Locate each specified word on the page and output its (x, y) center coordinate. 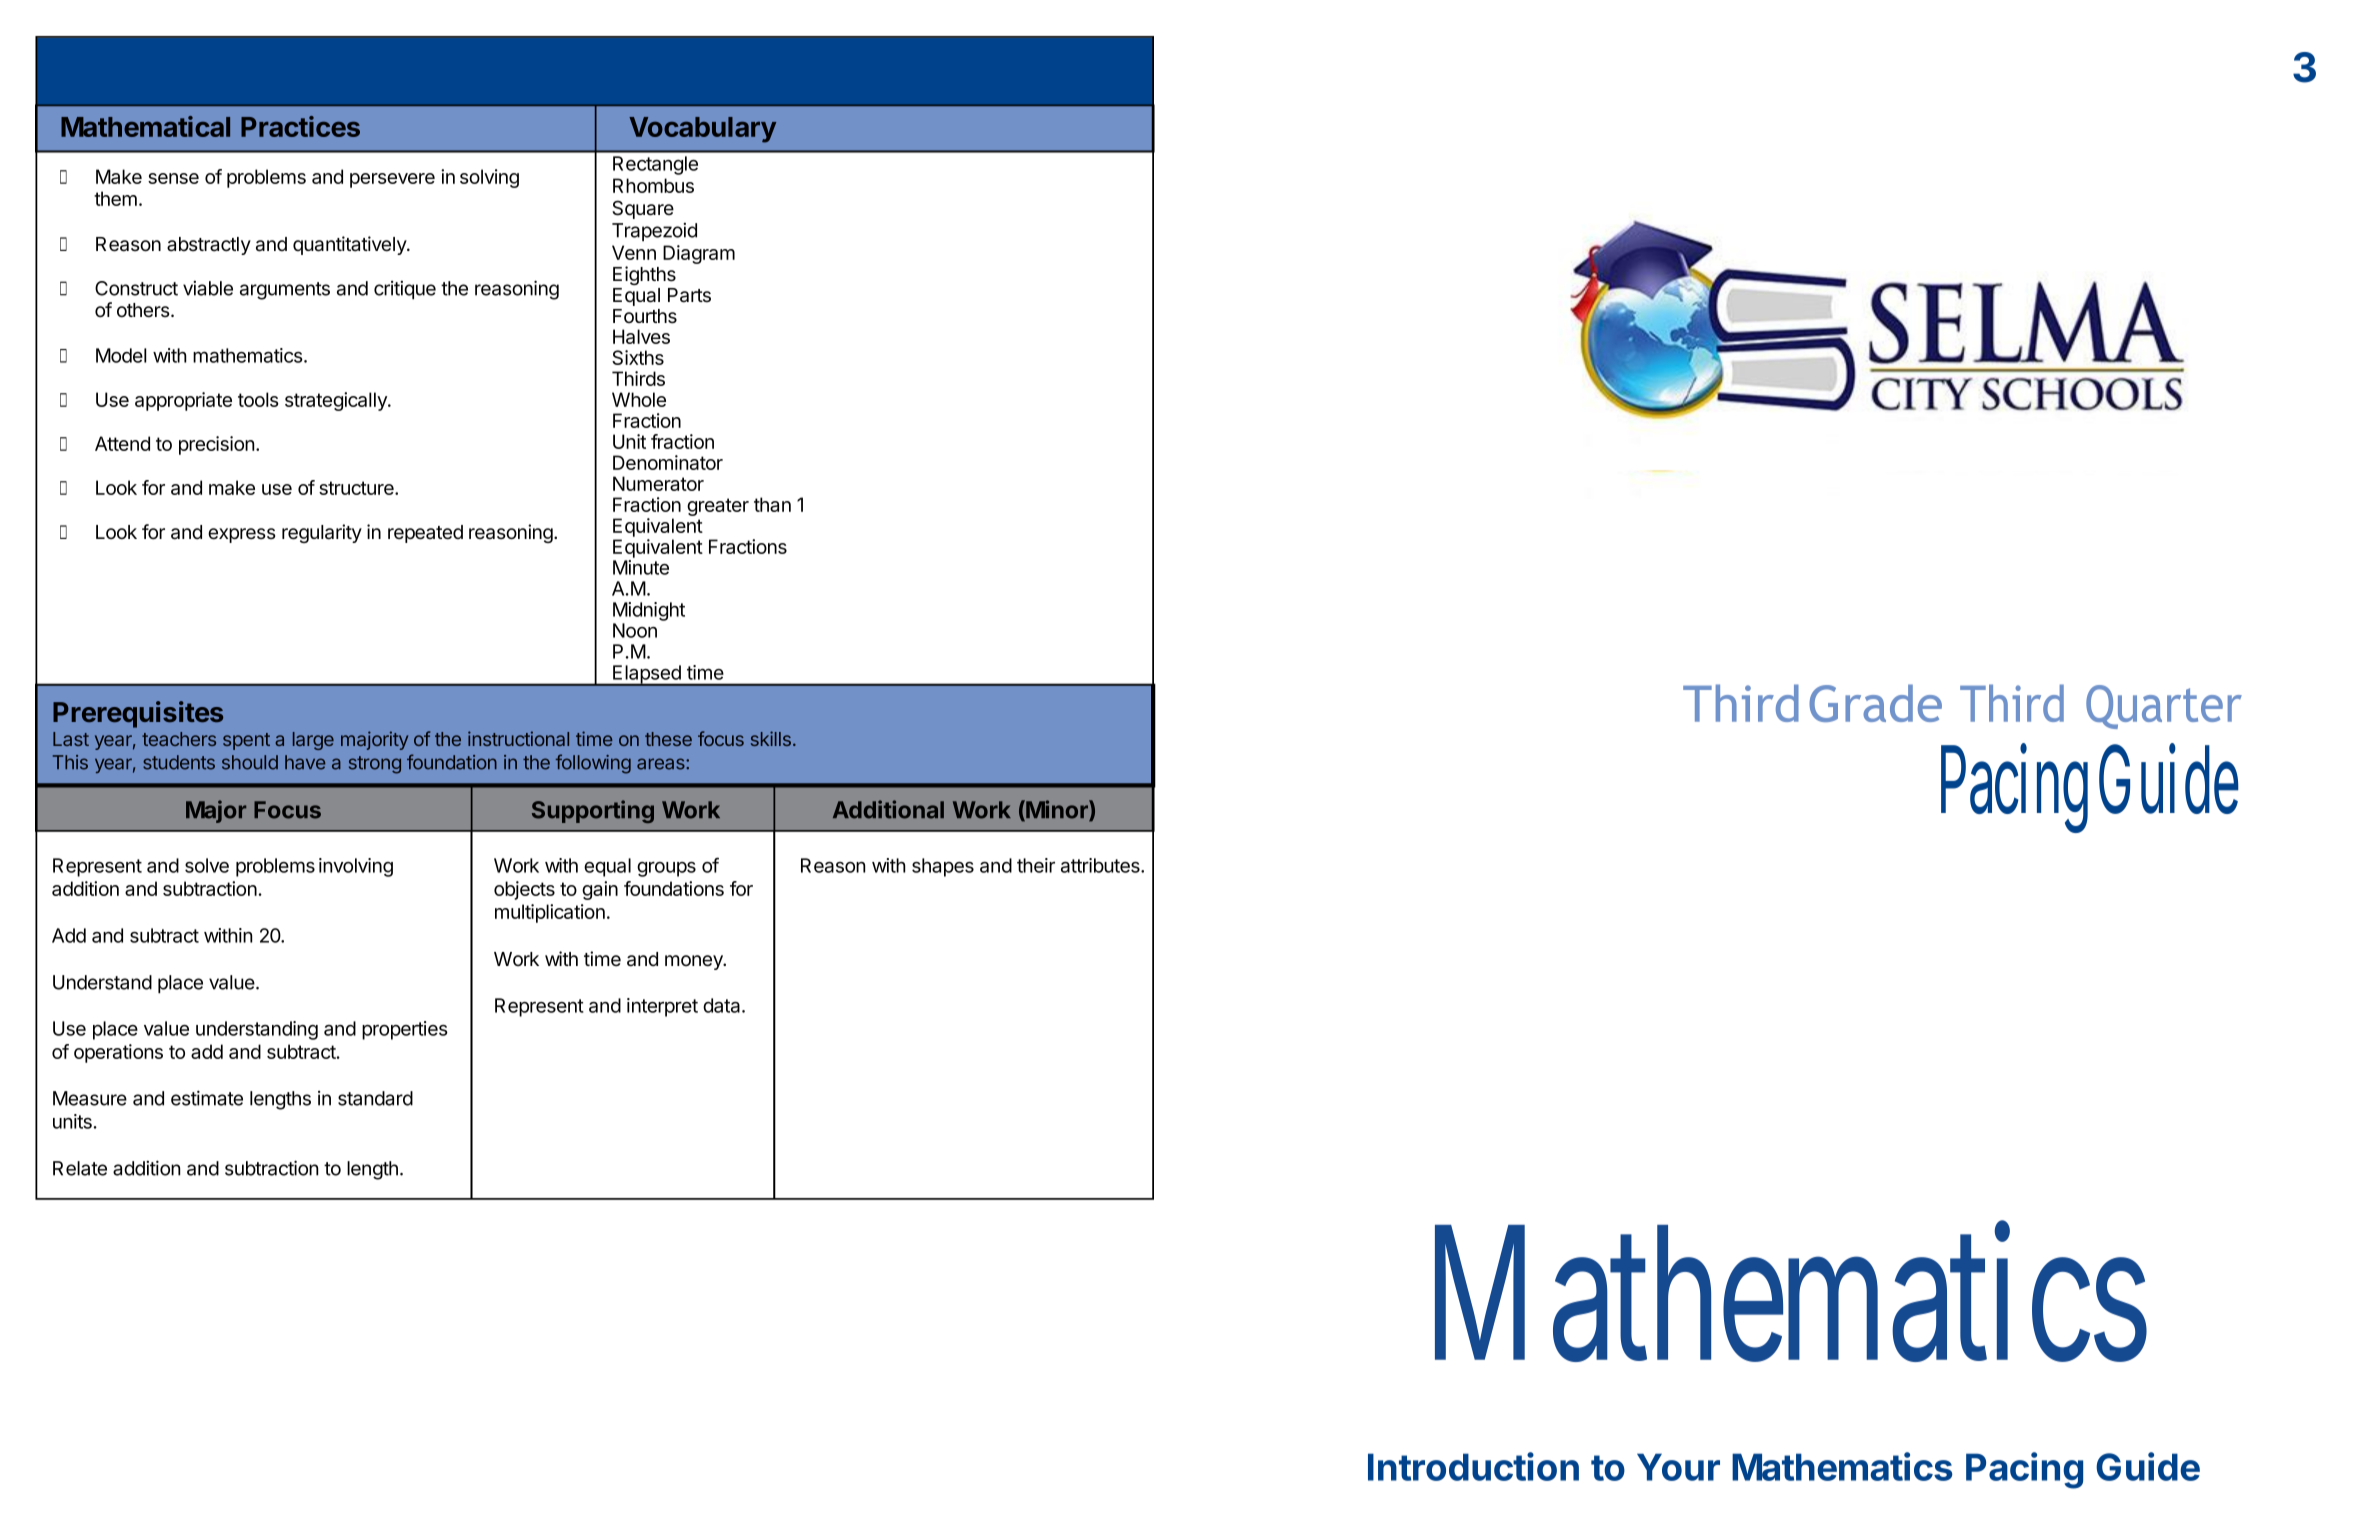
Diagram (699, 254)
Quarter (2164, 707)
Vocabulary (702, 130)
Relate (80, 1168)
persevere (392, 180)
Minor (1057, 810)
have (305, 762)
